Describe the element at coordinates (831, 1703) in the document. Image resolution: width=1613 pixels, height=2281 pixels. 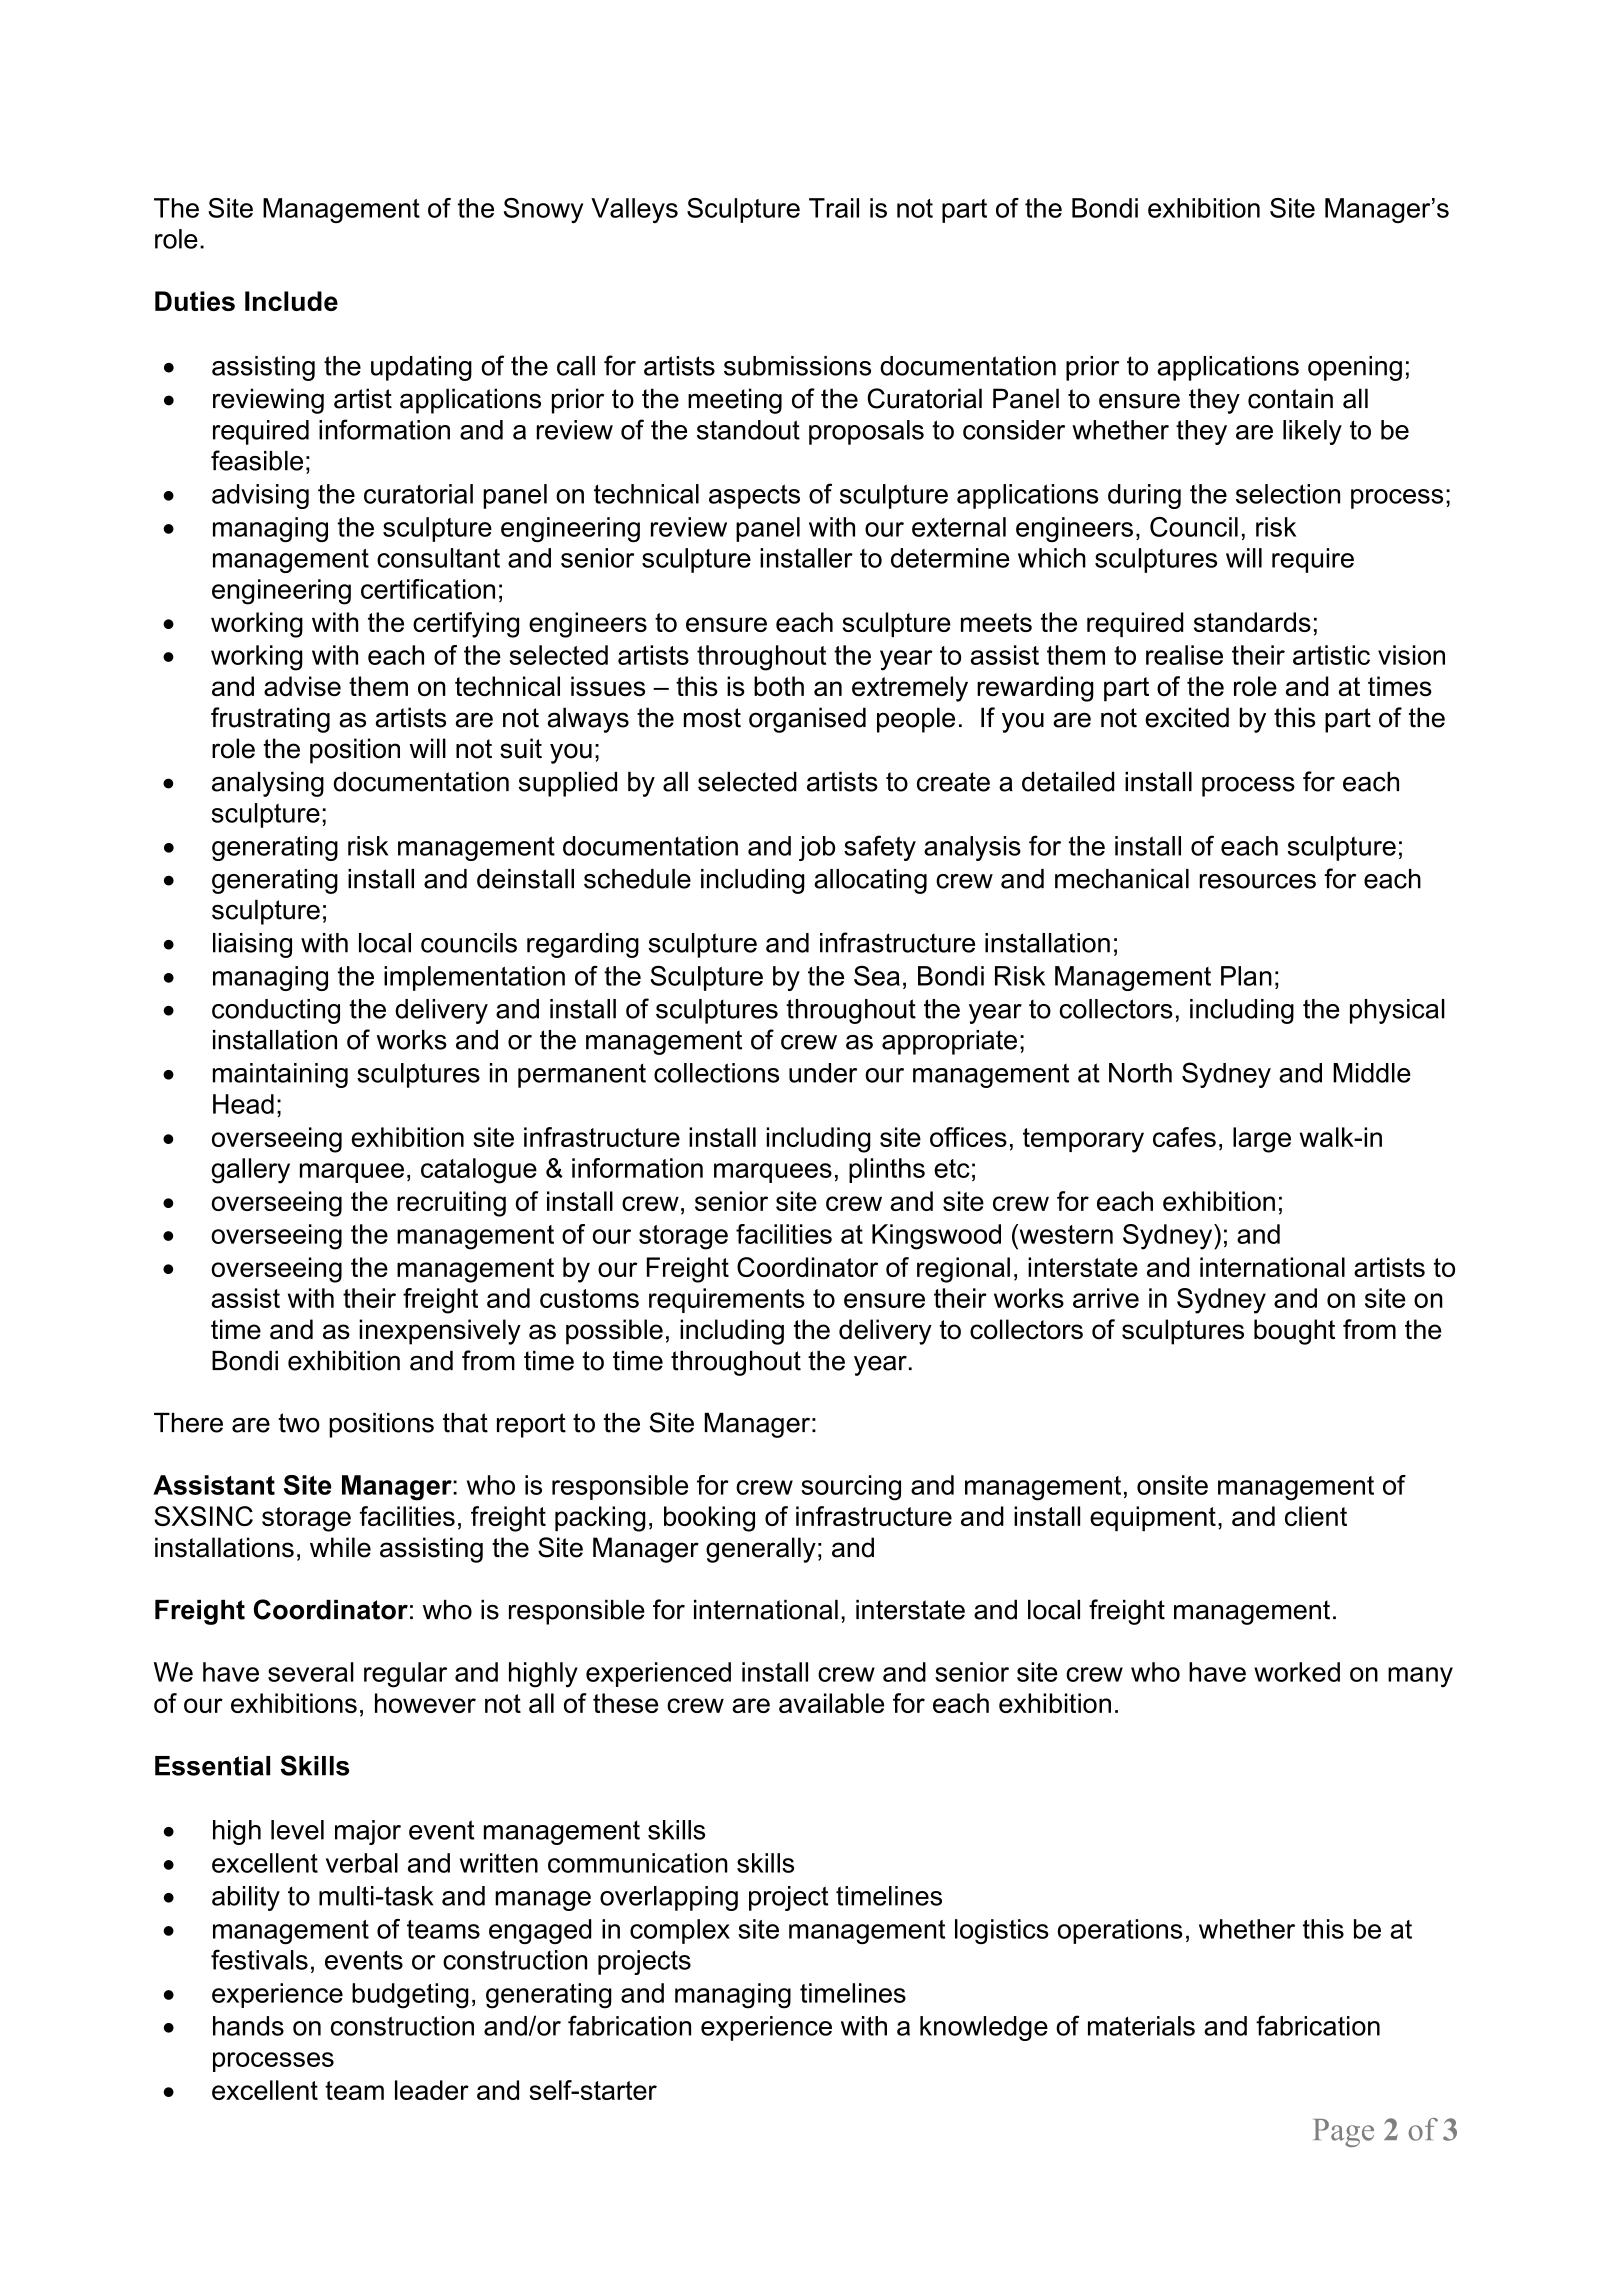
I see `available` at that location.
